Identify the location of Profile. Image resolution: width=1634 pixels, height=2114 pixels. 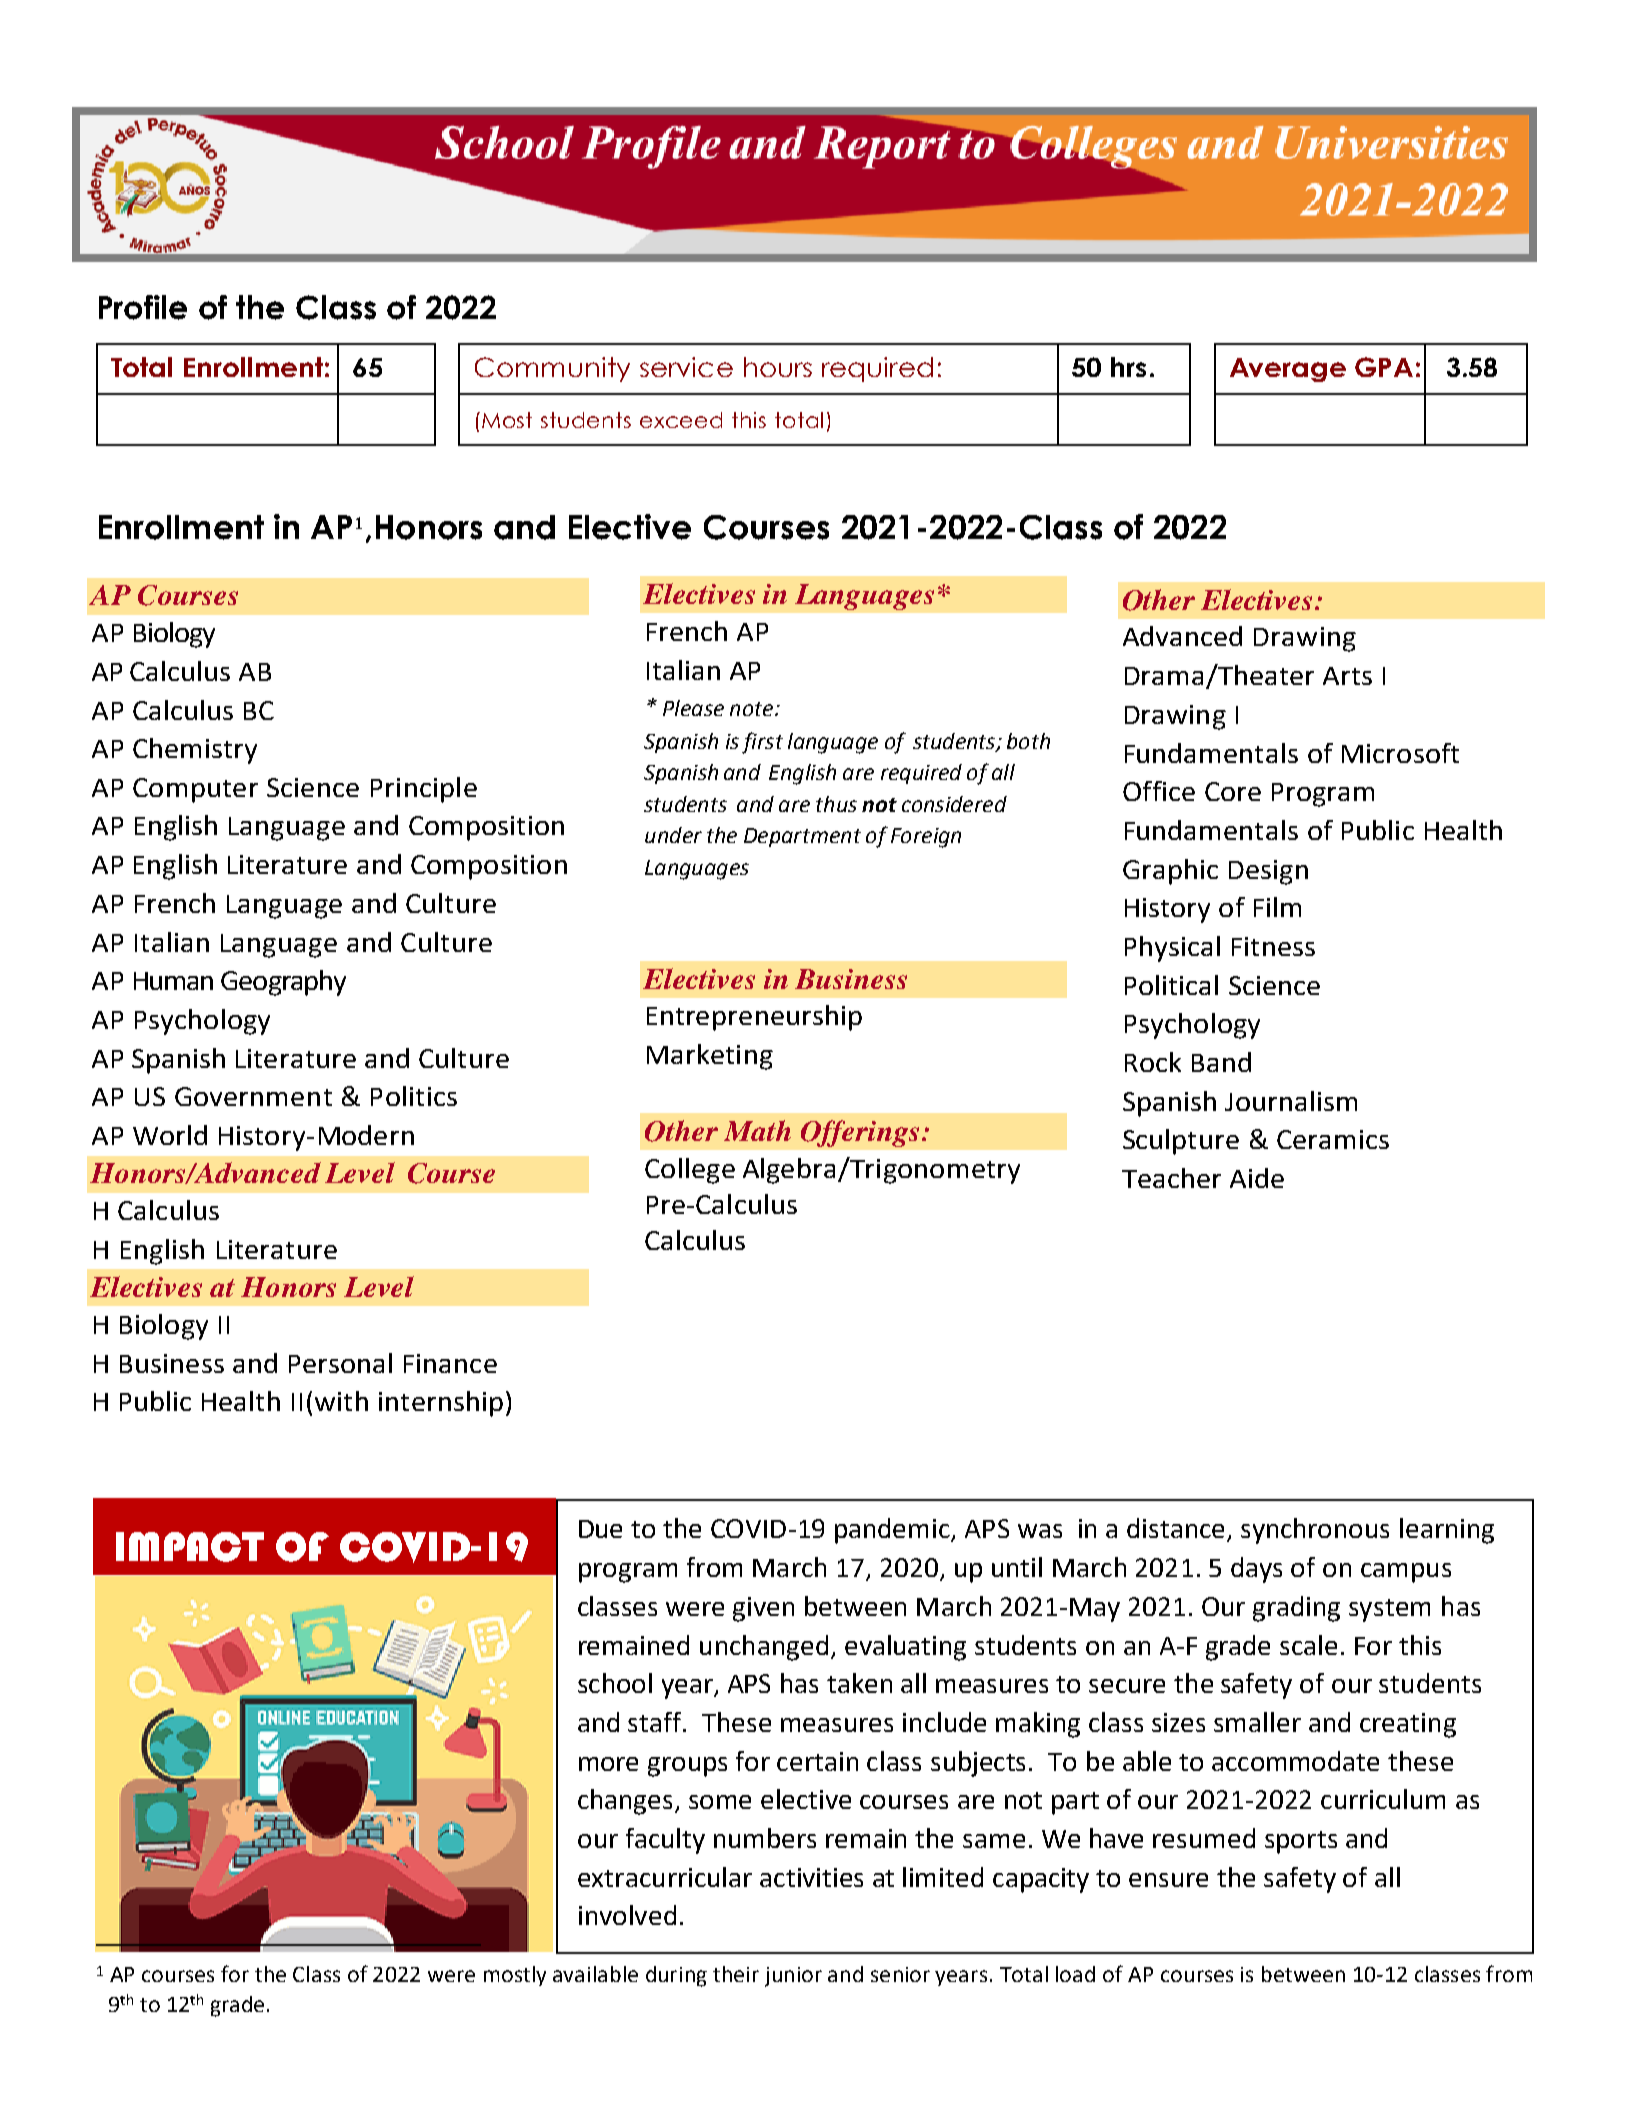
(143, 307).
